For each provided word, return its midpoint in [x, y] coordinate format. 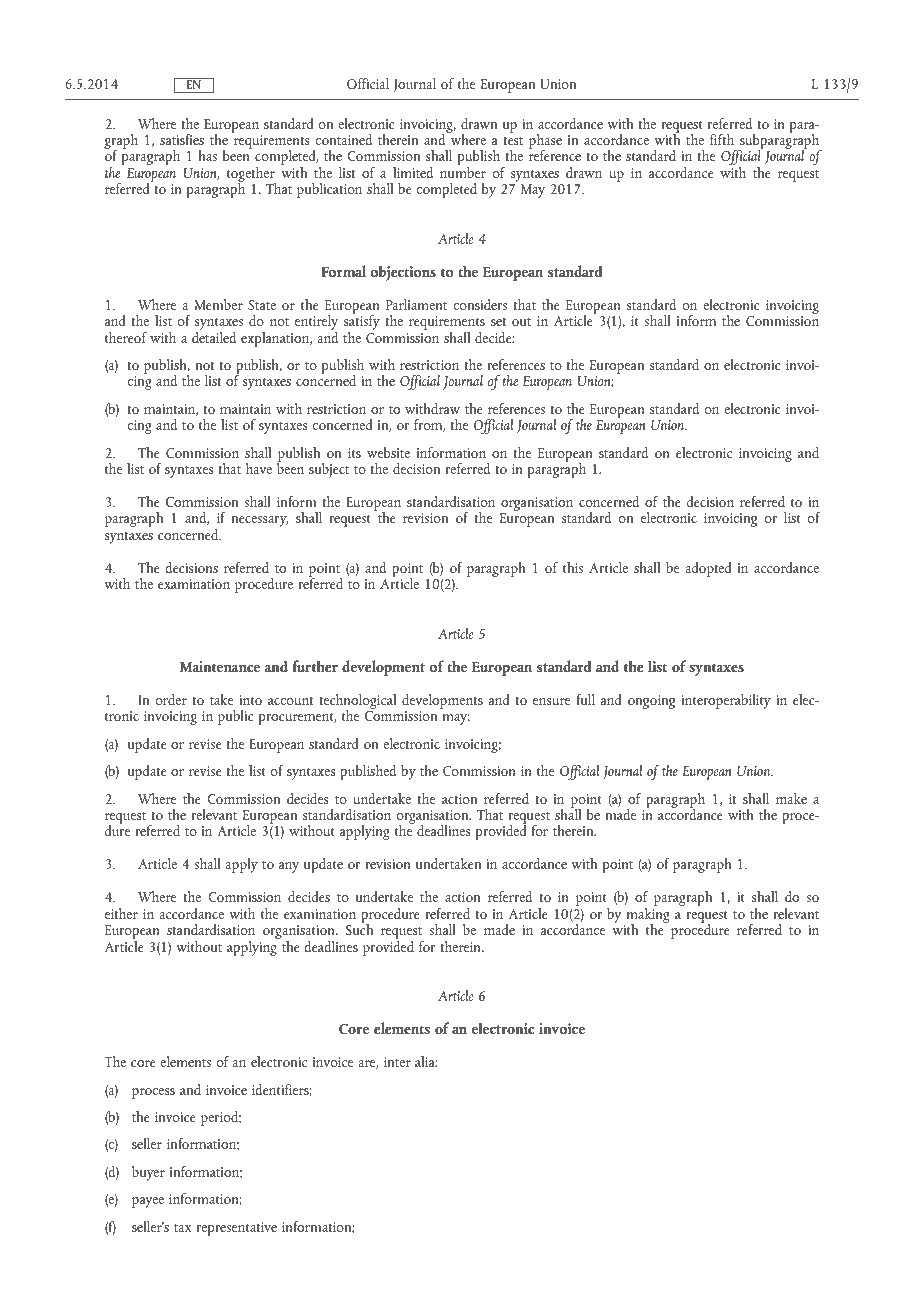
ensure [551, 701]
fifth [722, 139]
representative [236, 1229]
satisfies [182, 139]
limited [413, 172]
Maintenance [220, 666]
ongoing [651, 702]
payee [148, 1202]
